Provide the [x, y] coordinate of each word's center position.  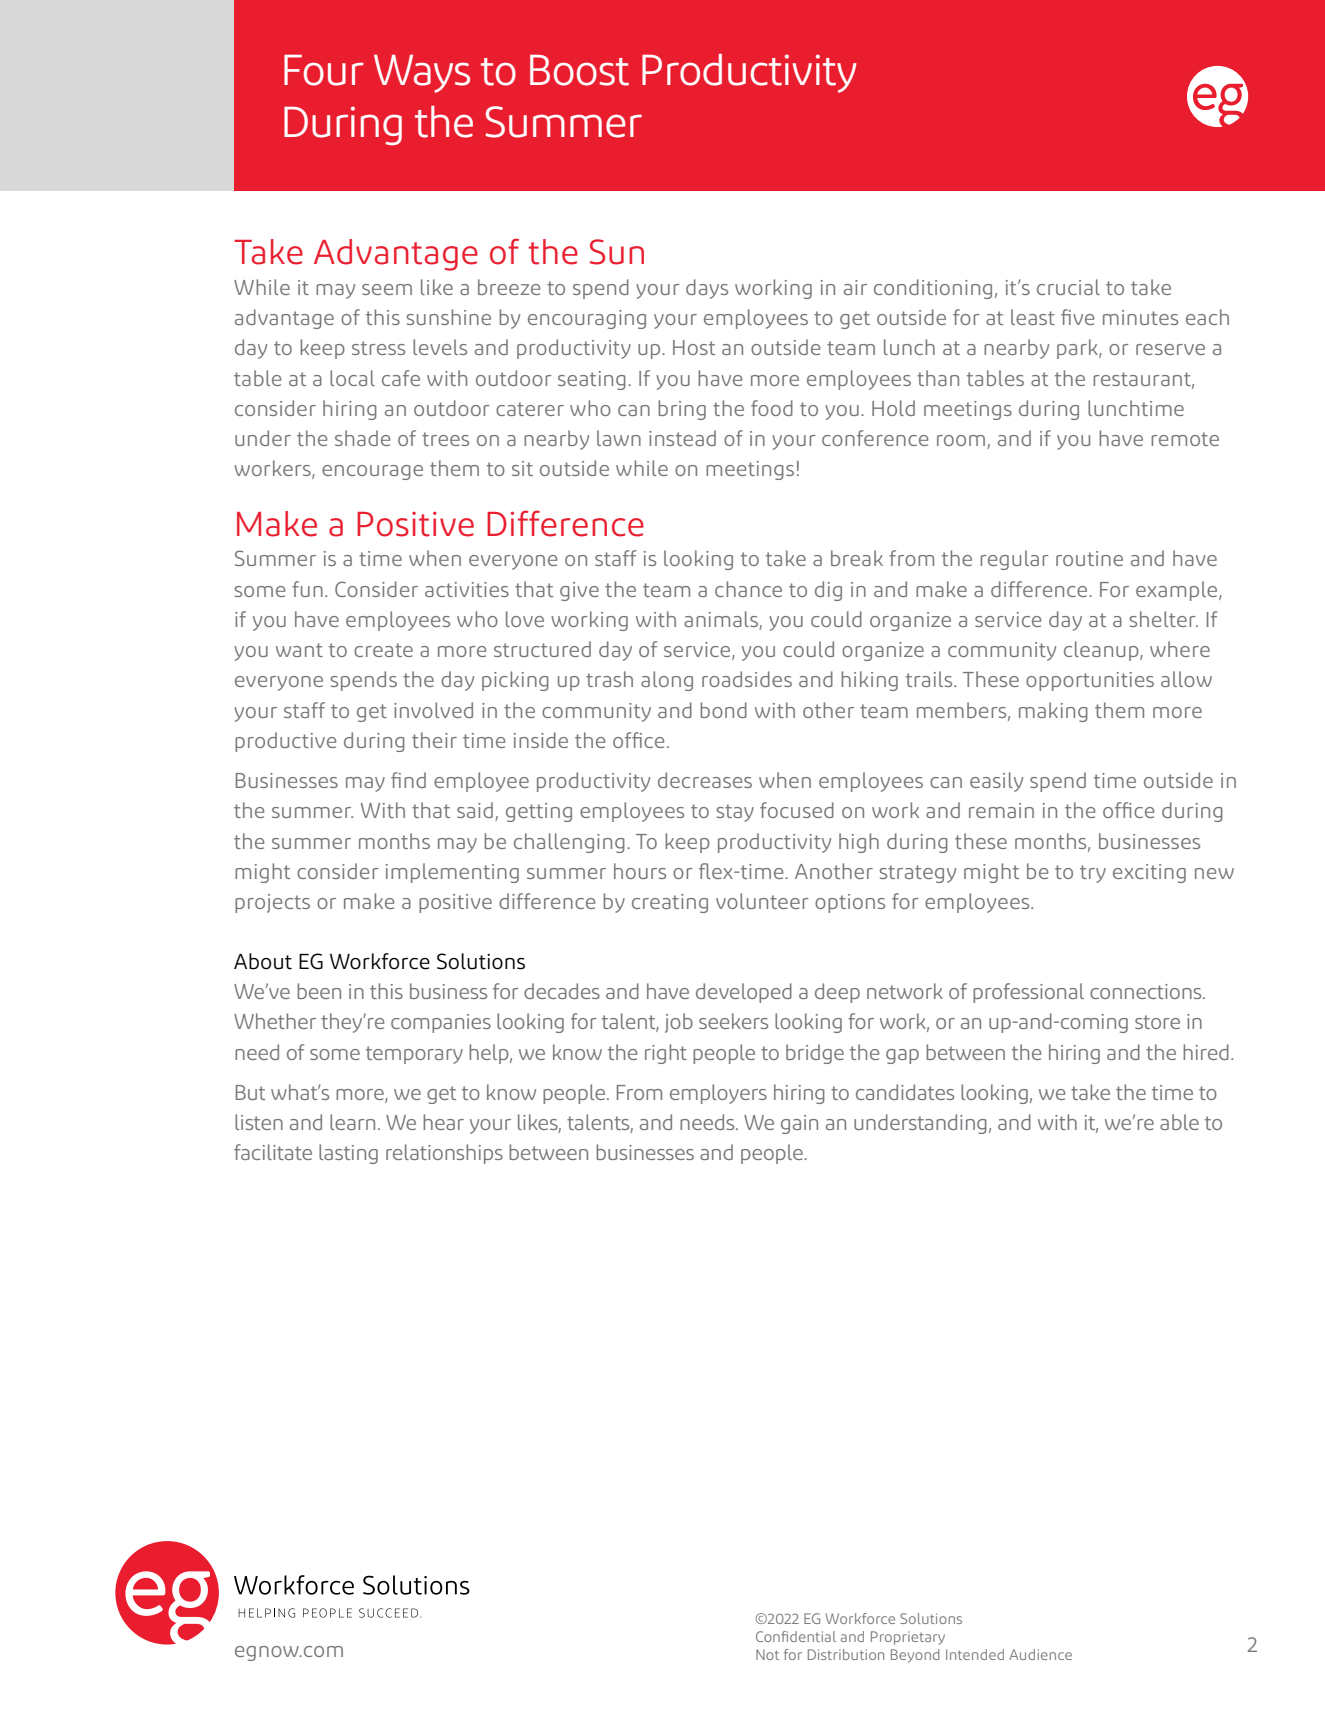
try [1093, 874]
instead [682, 438]
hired [1206, 1052]
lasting [348, 1154]
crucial [1068, 287]
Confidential [796, 1636]
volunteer [762, 901]
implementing [452, 873]
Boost [579, 70]
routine [1089, 558]
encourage [372, 472]
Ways [422, 73]
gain [799, 1124]
